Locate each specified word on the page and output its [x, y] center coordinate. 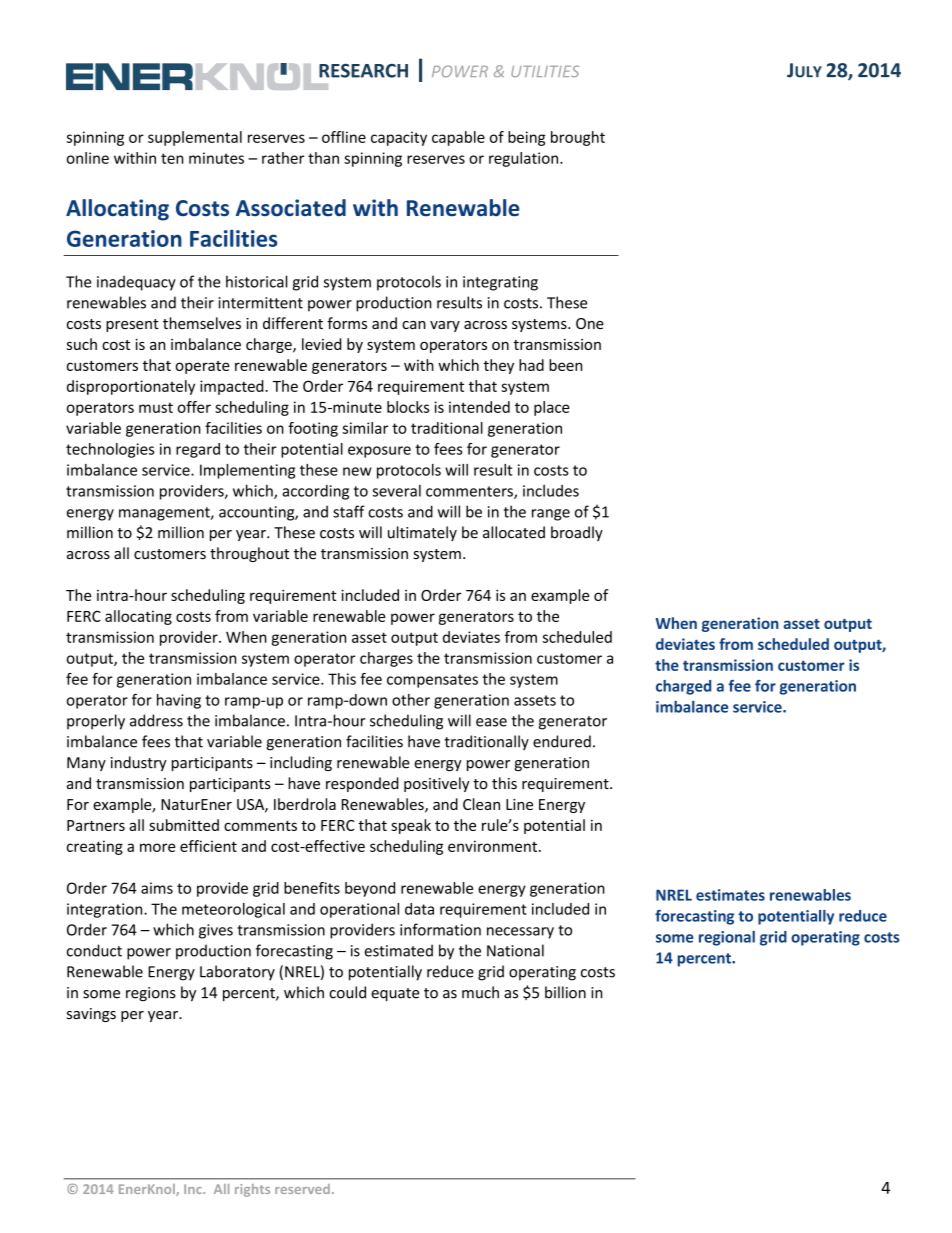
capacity [399, 138]
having [179, 701]
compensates [432, 681]
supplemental [195, 138]
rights [252, 1190]
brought [578, 138]
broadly [577, 533]
